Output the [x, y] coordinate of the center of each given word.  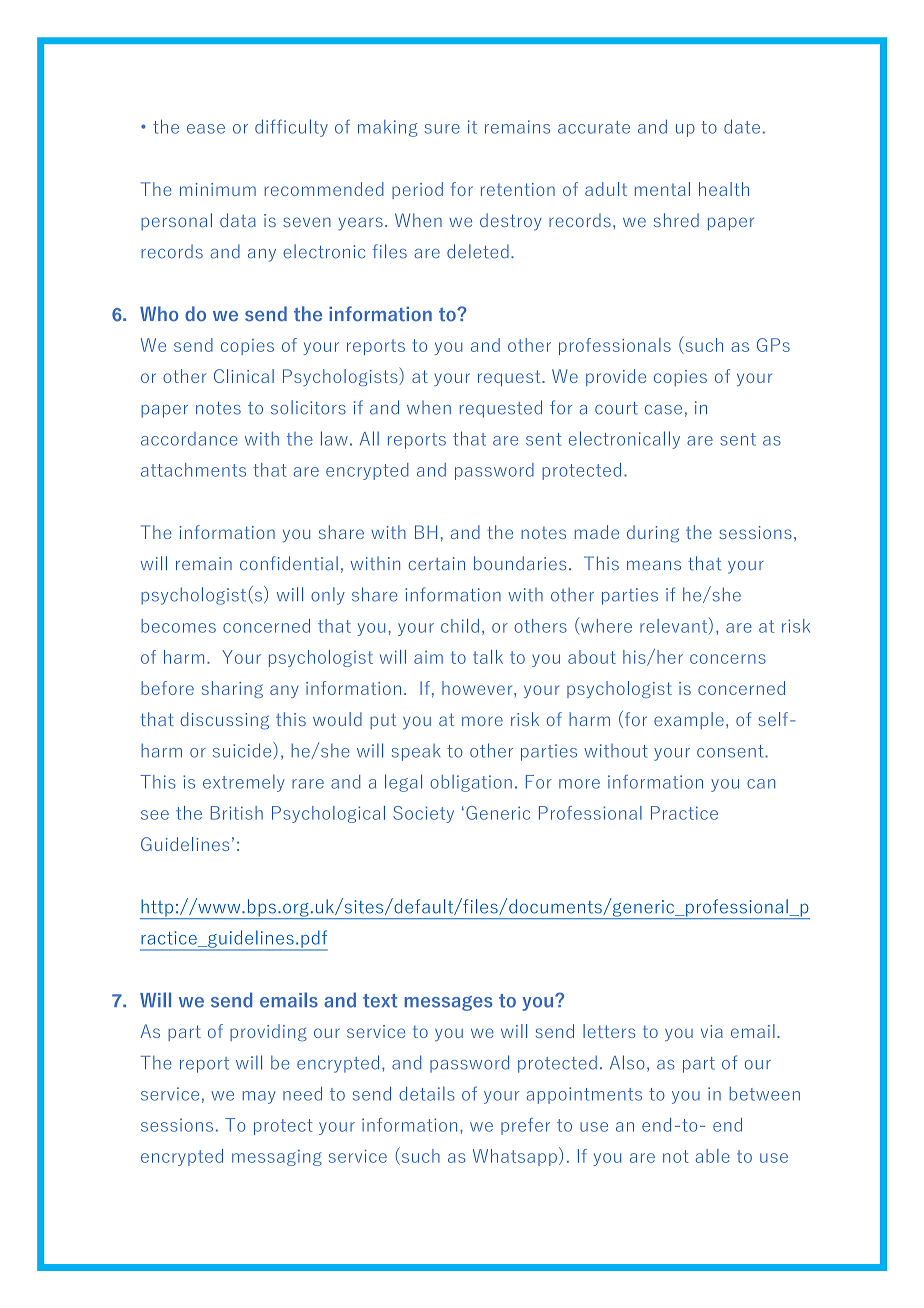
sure [442, 129]
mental [662, 189]
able [713, 1156]
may [259, 1097]
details [426, 1093]
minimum [218, 189]
